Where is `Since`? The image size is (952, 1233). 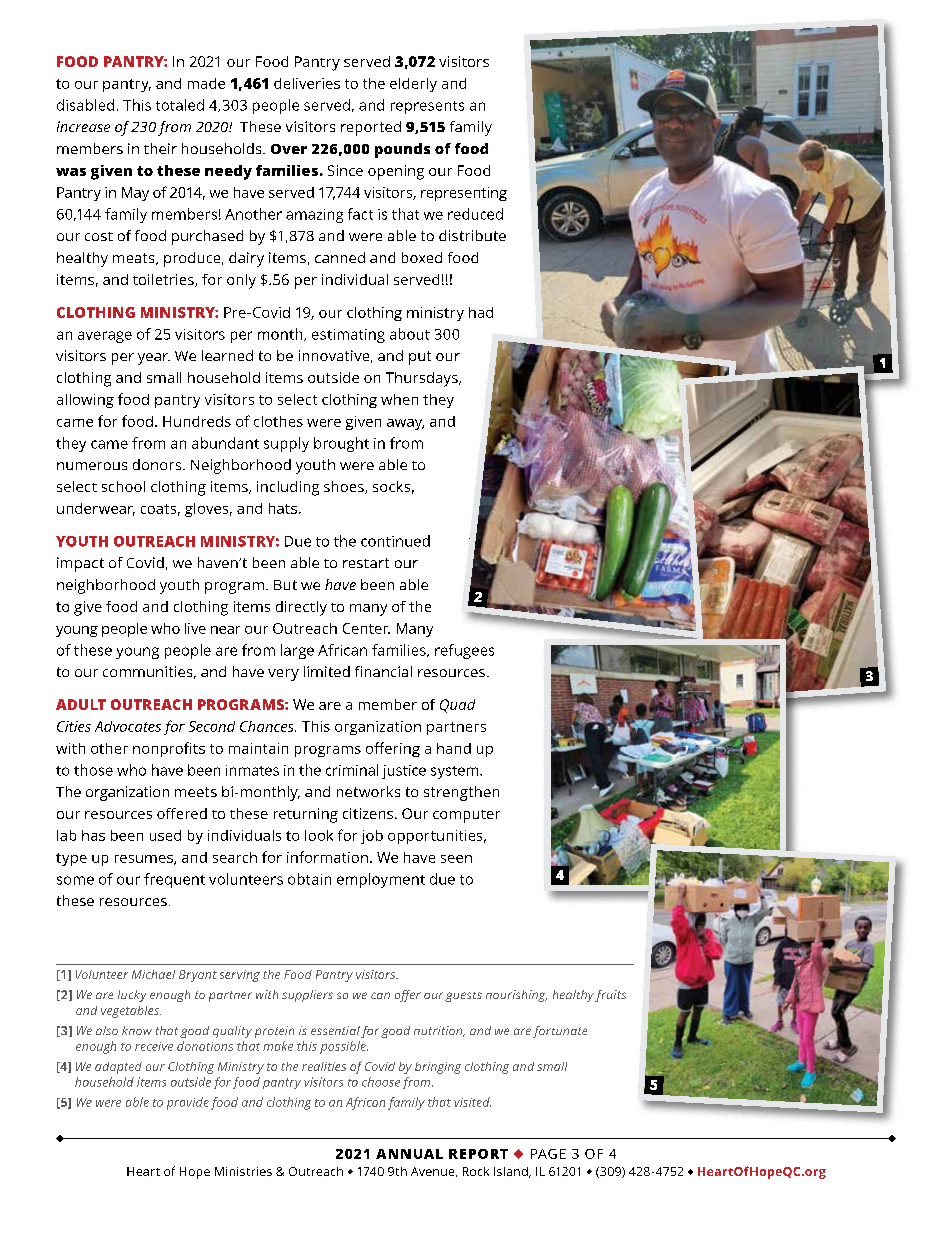 Since is located at coordinates (345, 170).
